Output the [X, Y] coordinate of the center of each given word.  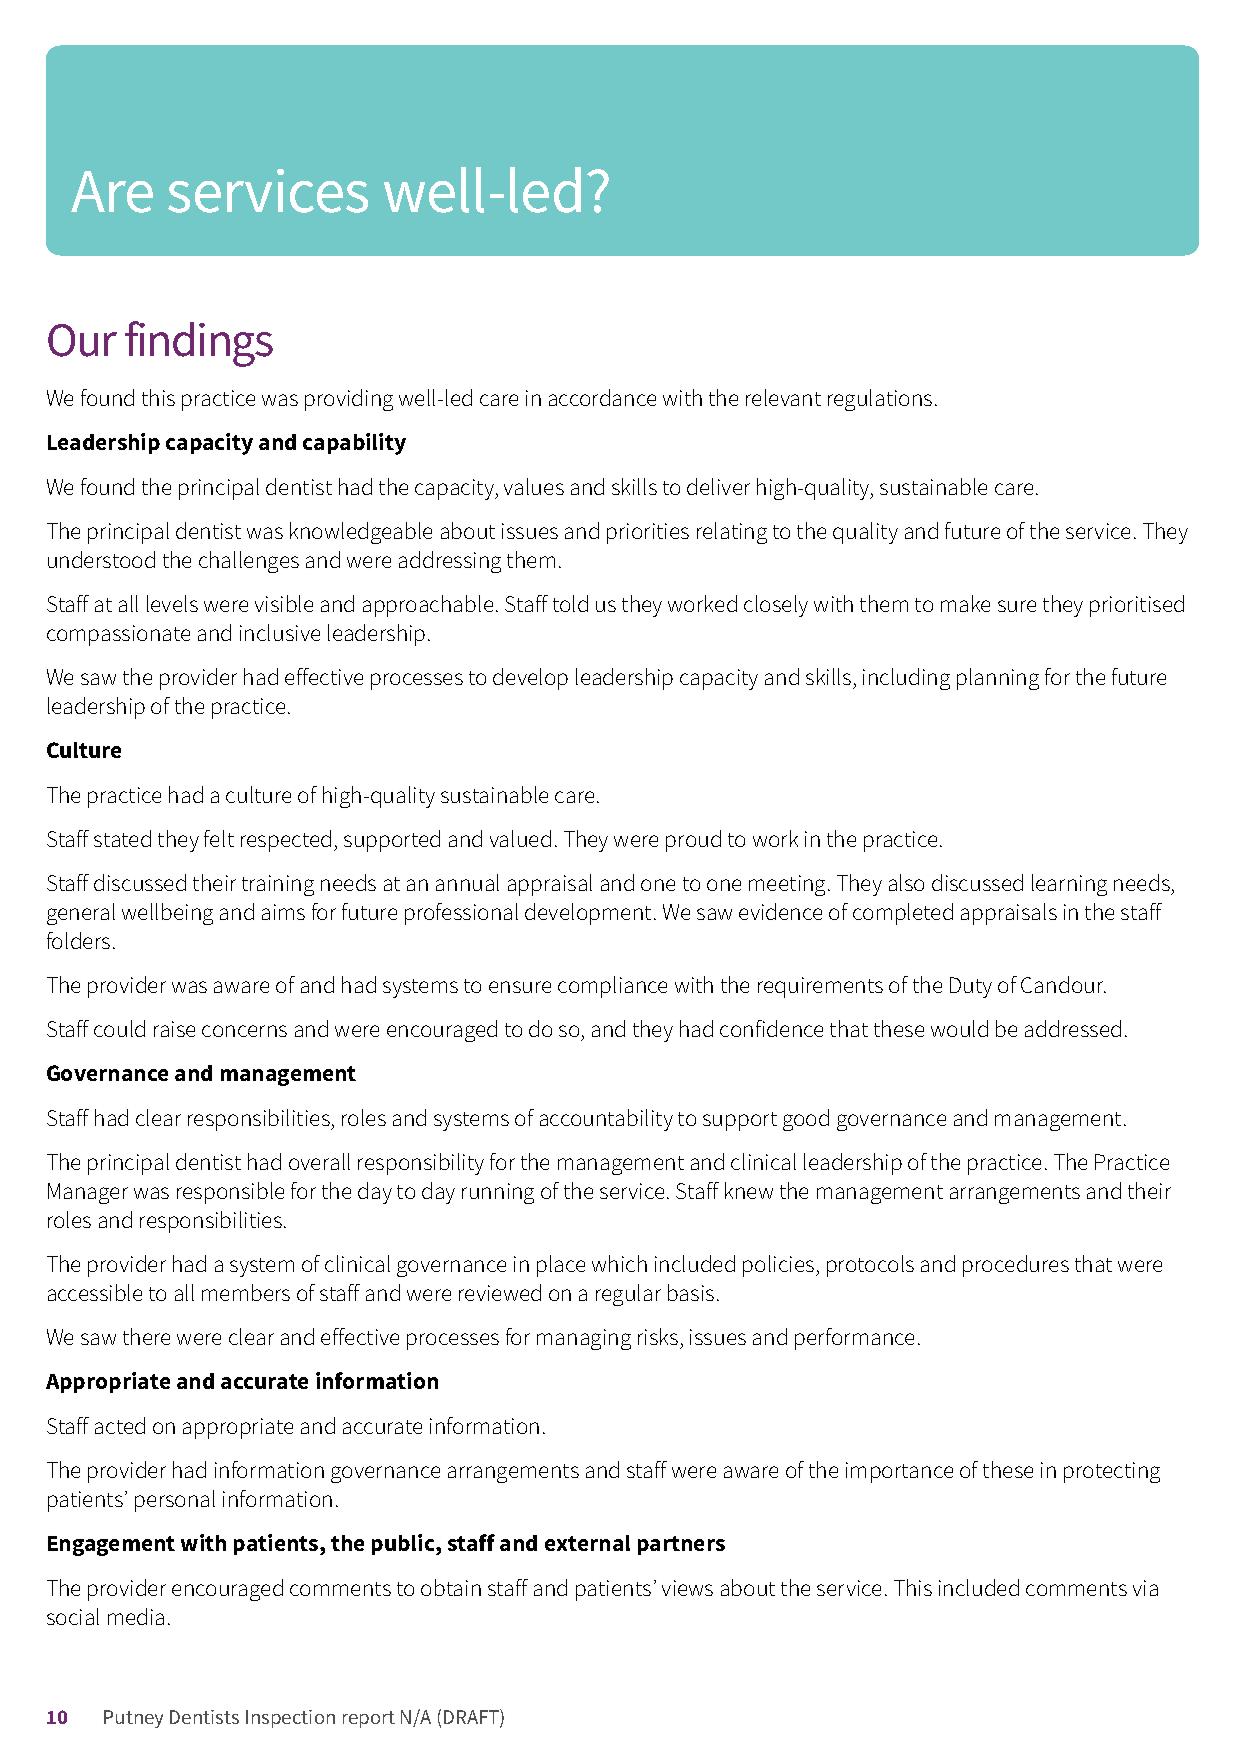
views [687, 1588]
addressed [1073, 1028]
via [1145, 1588]
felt [219, 838]
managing [584, 1339]
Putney [133, 1719]
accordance [602, 397]
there [146, 1336]
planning [998, 679]
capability [354, 444]
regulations [880, 400]
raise [174, 1029]
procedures [1016, 1266]
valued [520, 838]
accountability [606, 1120]
